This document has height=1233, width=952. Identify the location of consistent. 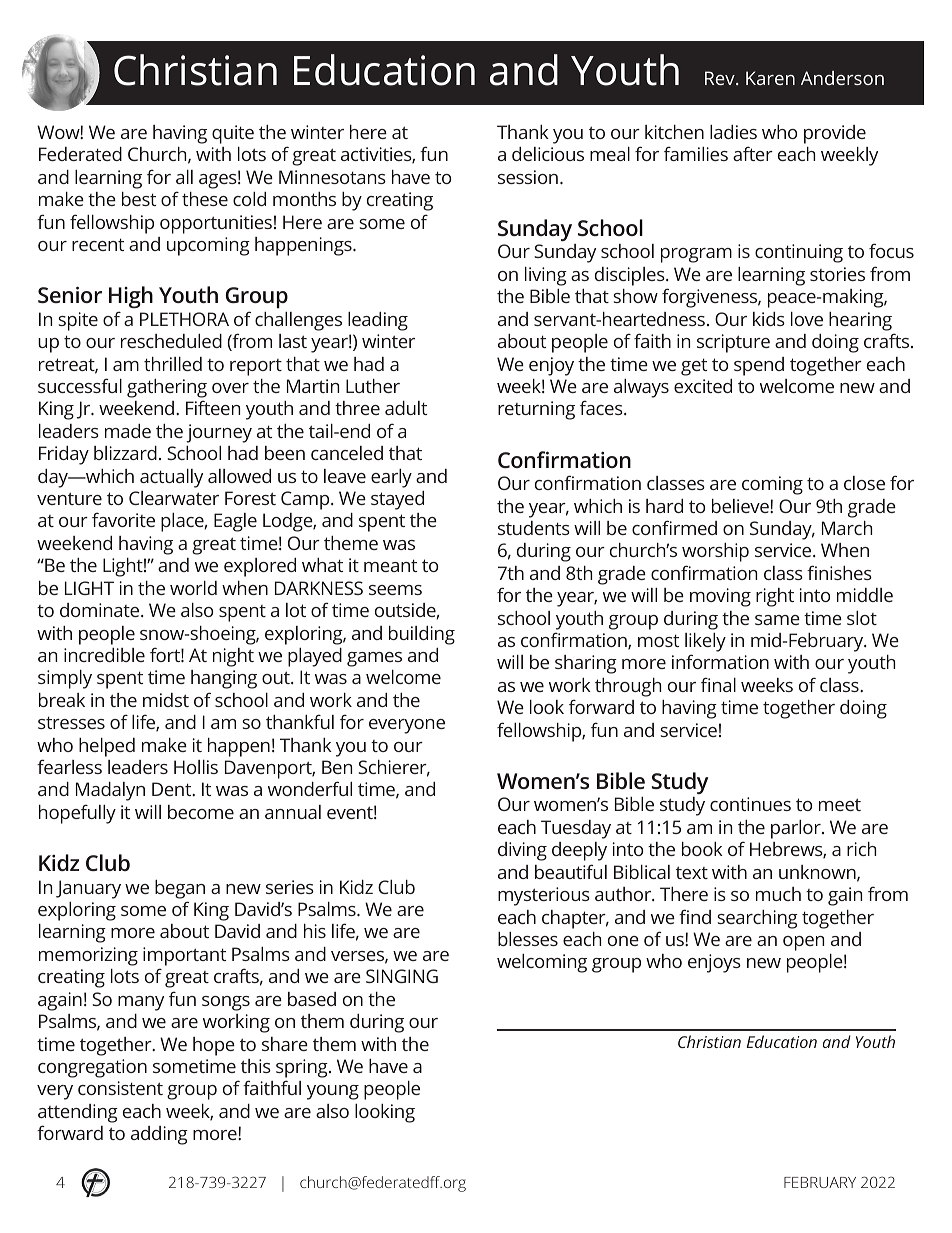
(120, 1088).
